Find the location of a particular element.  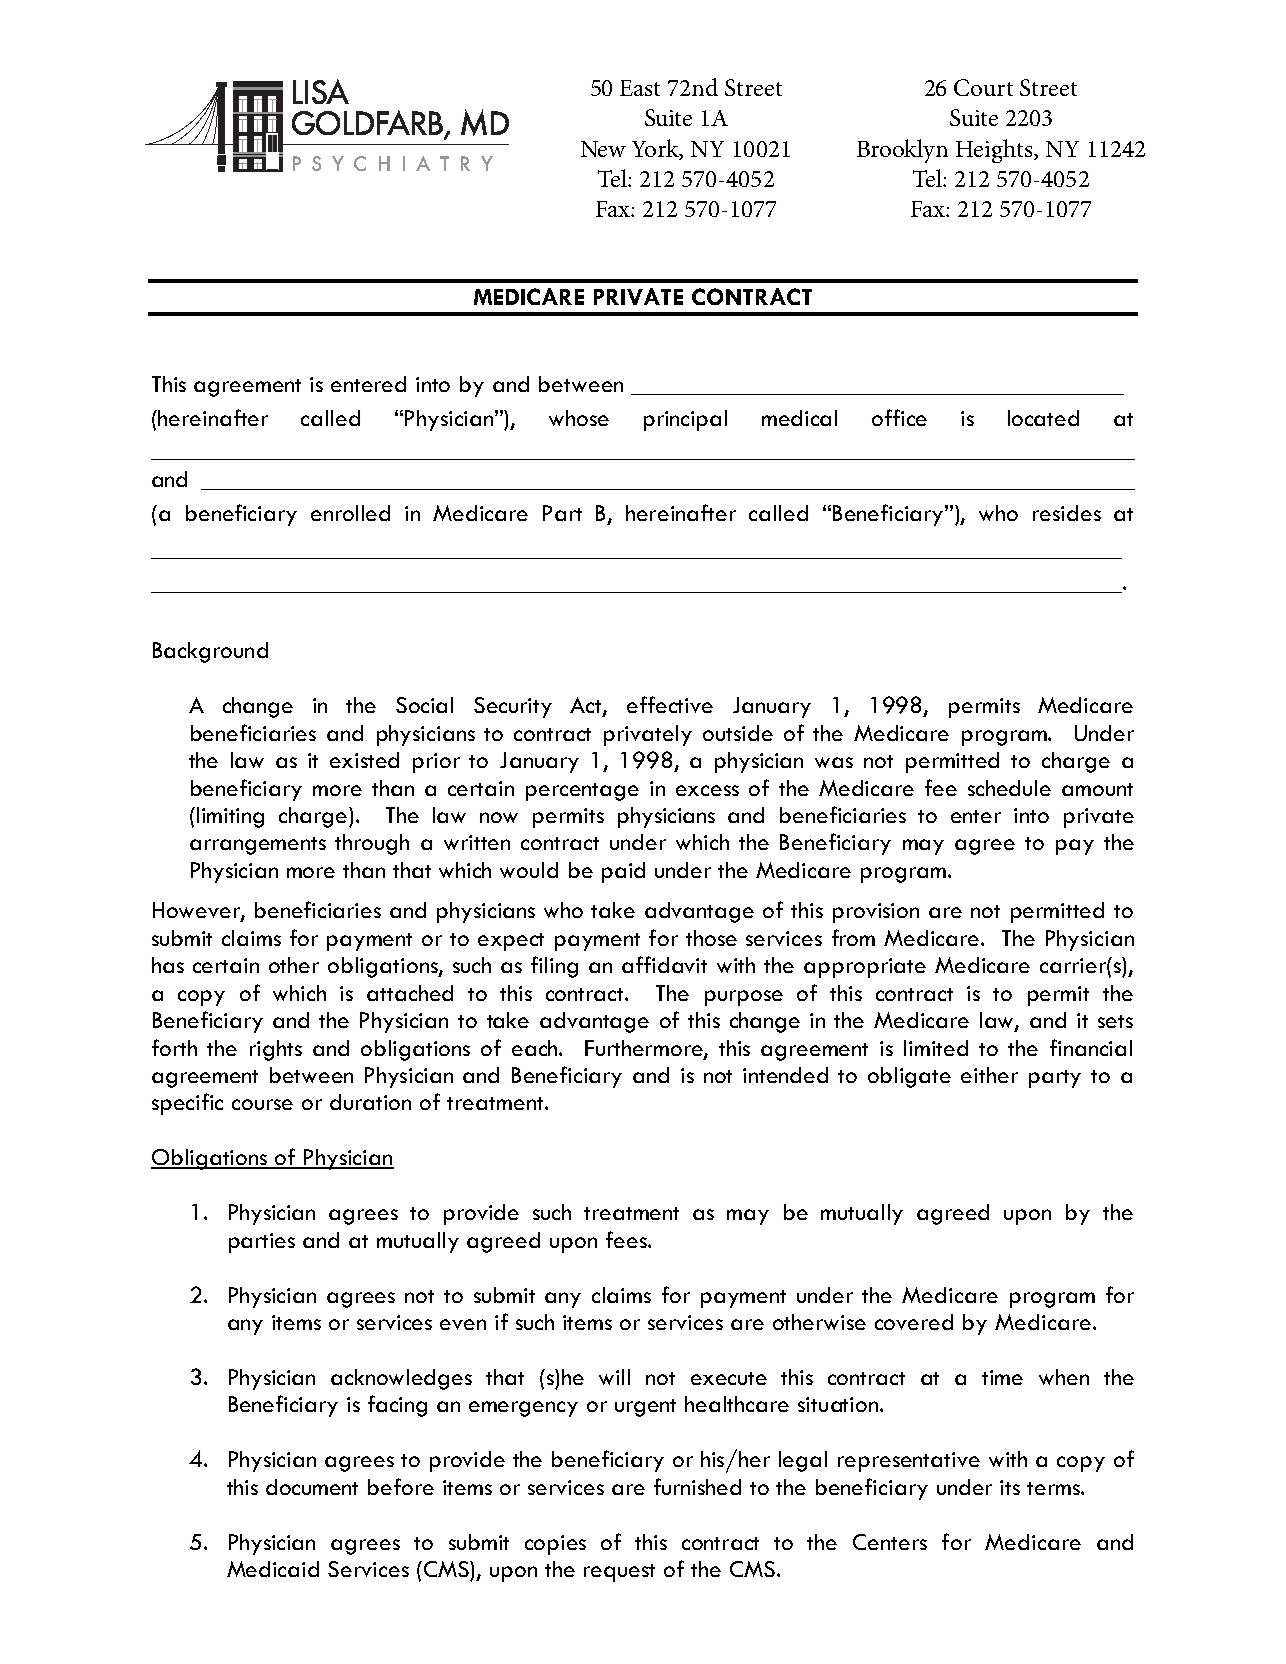

New is located at coordinates (603, 149).
